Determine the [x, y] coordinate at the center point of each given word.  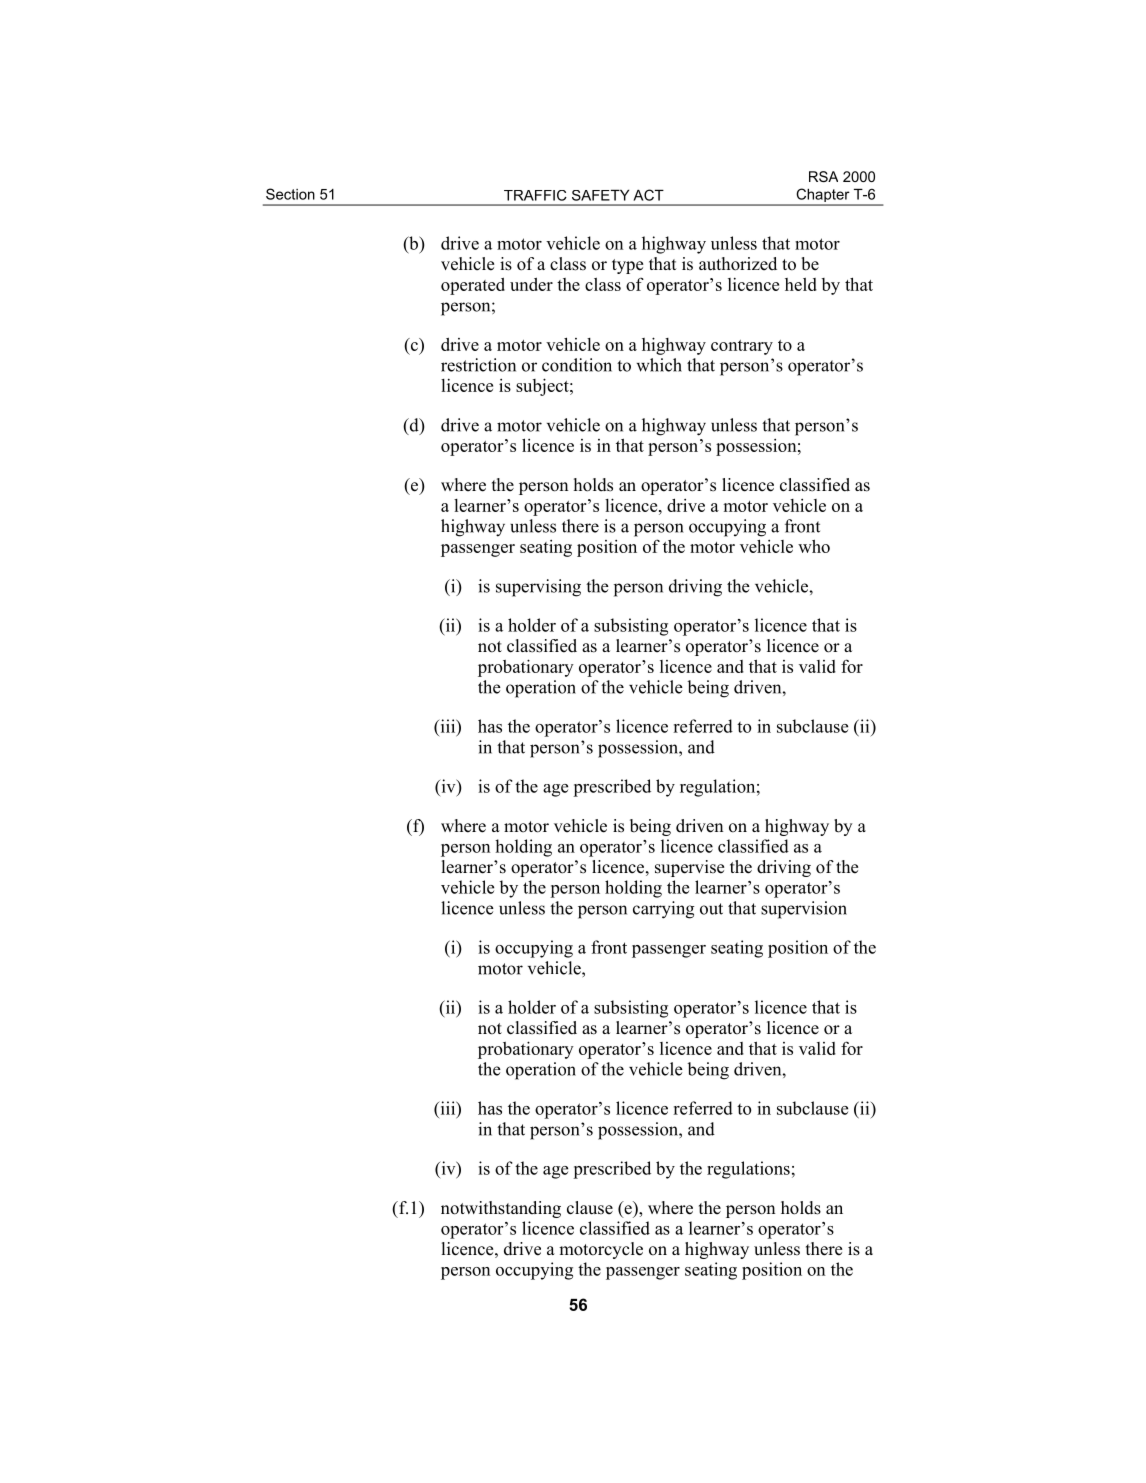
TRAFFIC [535, 195]
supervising [538, 588]
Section [290, 194]
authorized [738, 264]
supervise [689, 868]
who [814, 546]
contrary [742, 347]
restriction [478, 365]
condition [577, 365]
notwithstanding [501, 1209]
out [711, 909]
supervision [804, 910]
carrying [664, 910]
